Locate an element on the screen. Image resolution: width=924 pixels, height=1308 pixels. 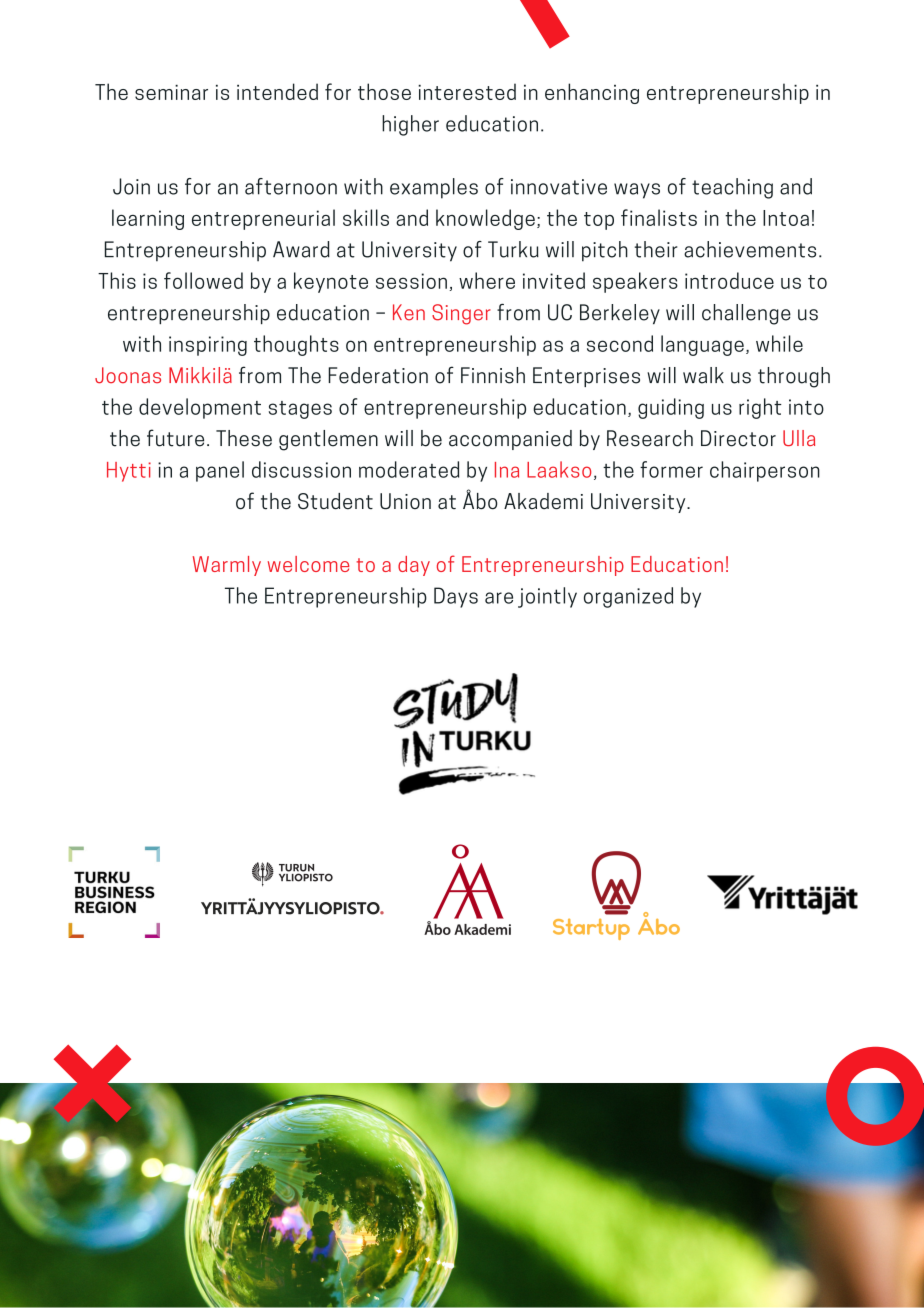
Singer is located at coordinates (461, 314).
